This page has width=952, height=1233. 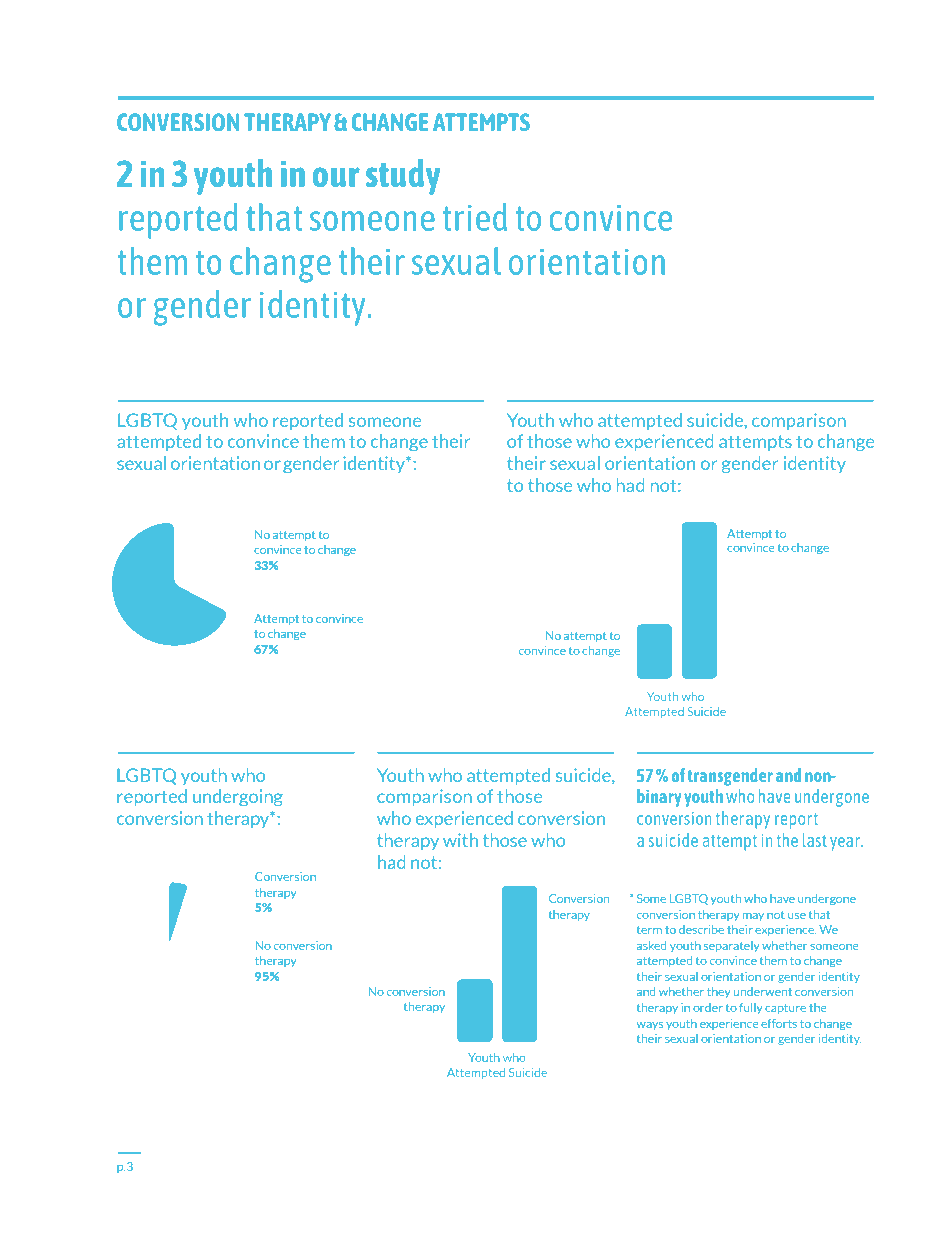 What do you see at coordinates (237, 798) in the page?
I see `undergoing` at bounding box center [237, 798].
